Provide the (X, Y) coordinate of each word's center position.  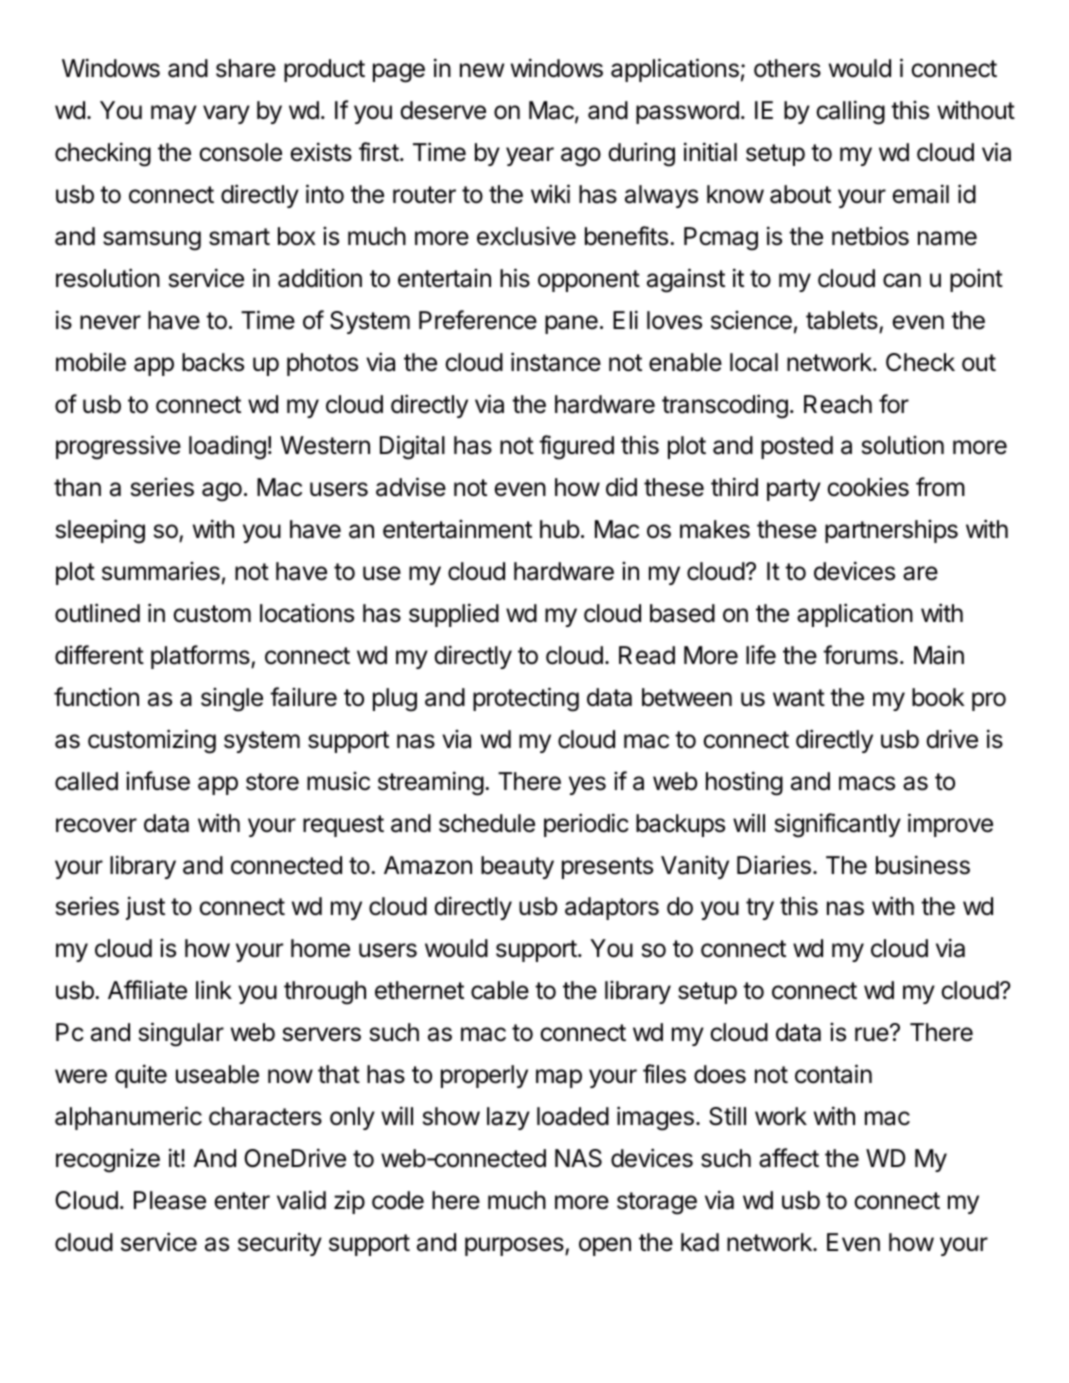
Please (170, 1200)
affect (789, 1158)
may (174, 114)
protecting (526, 699)
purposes (515, 1246)
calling (850, 112)
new (482, 70)
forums (860, 655)
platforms (201, 657)
